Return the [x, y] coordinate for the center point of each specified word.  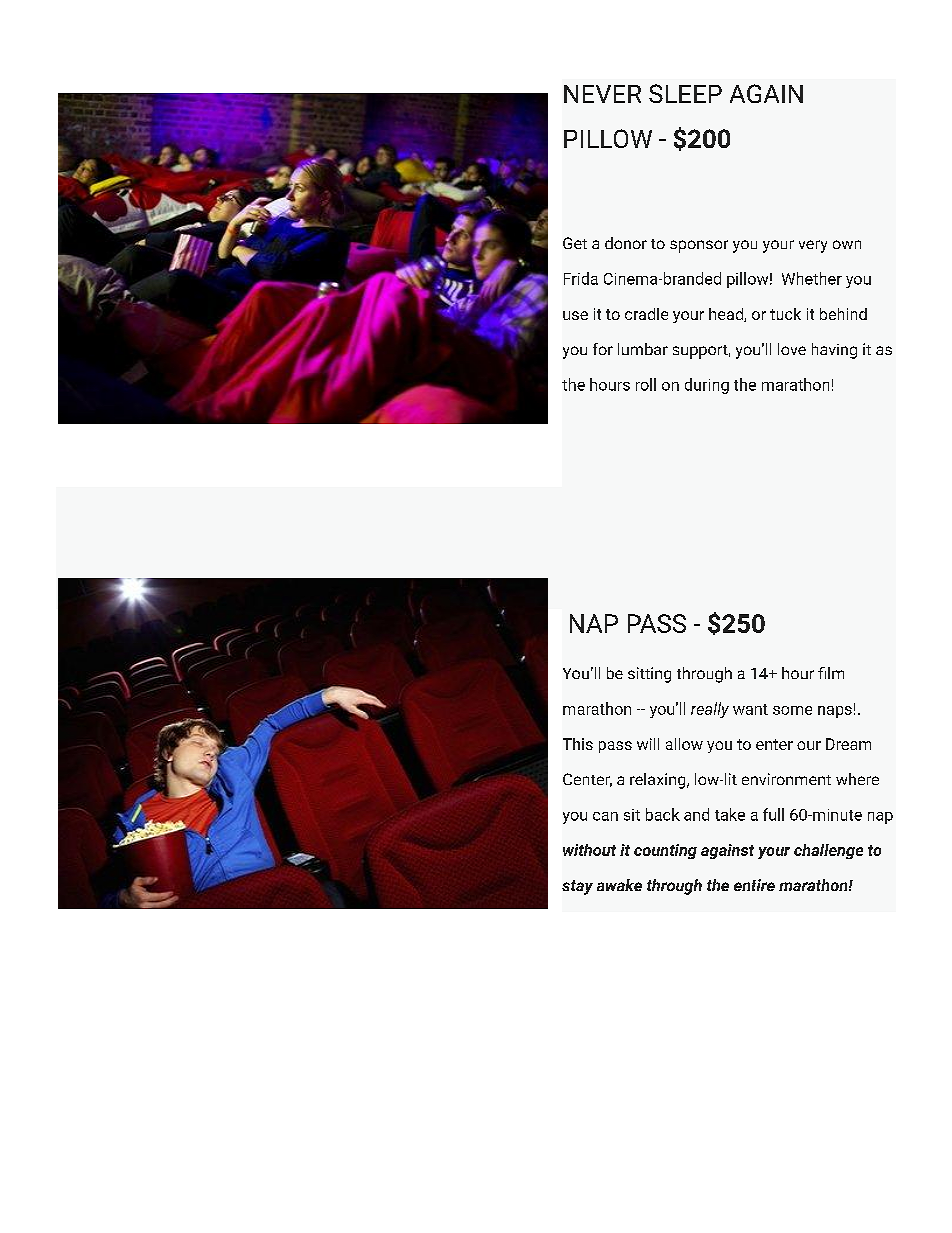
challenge [828, 851]
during [707, 386]
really [710, 710]
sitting [649, 675]
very [813, 246]
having [834, 351]
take [730, 814]
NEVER [602, 94]
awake [619, 885]
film [831, 673]
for [603, 349]
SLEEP [685, 93]
